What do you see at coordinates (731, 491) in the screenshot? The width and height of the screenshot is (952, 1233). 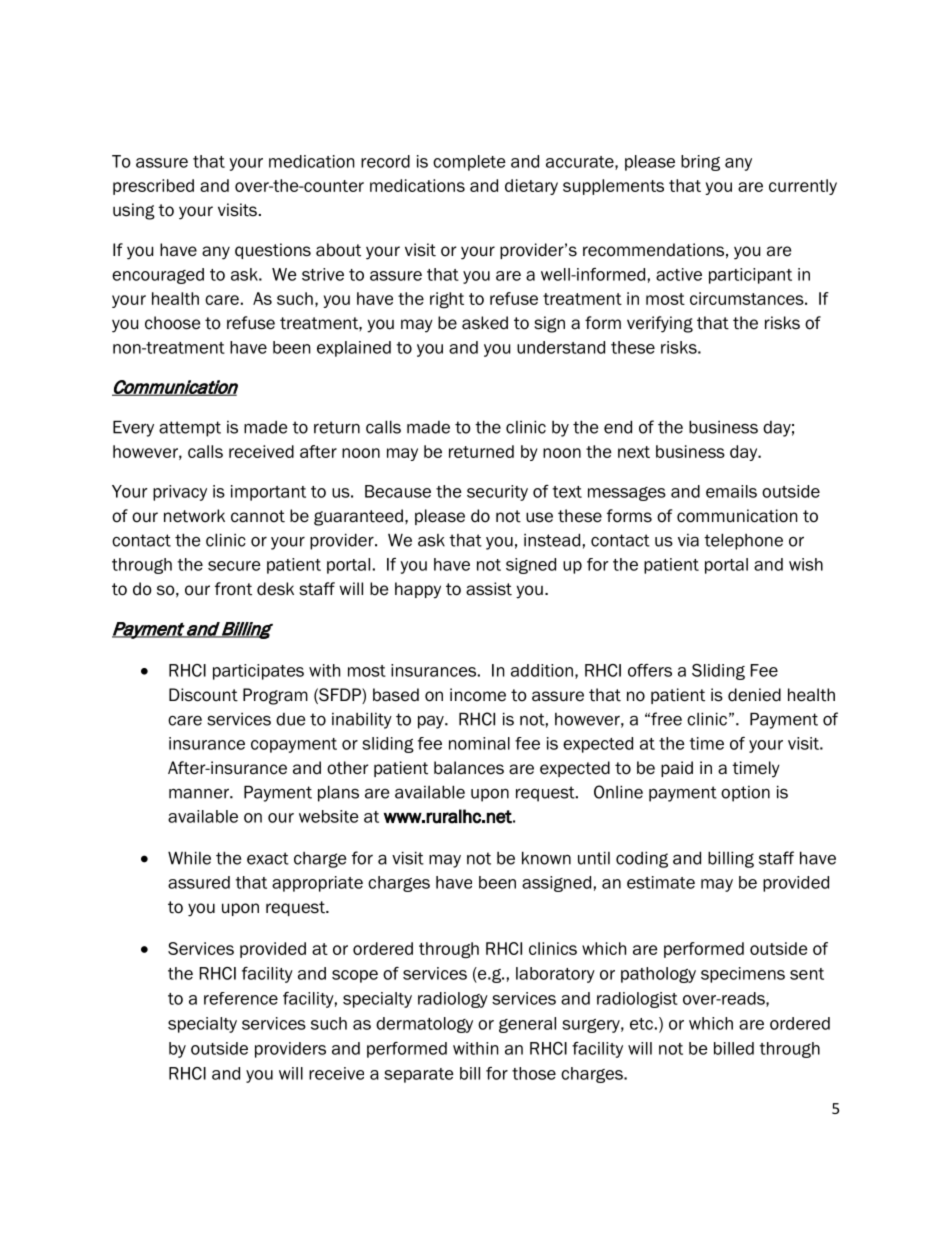 I see `emails` at bounding box center [731, 491].
